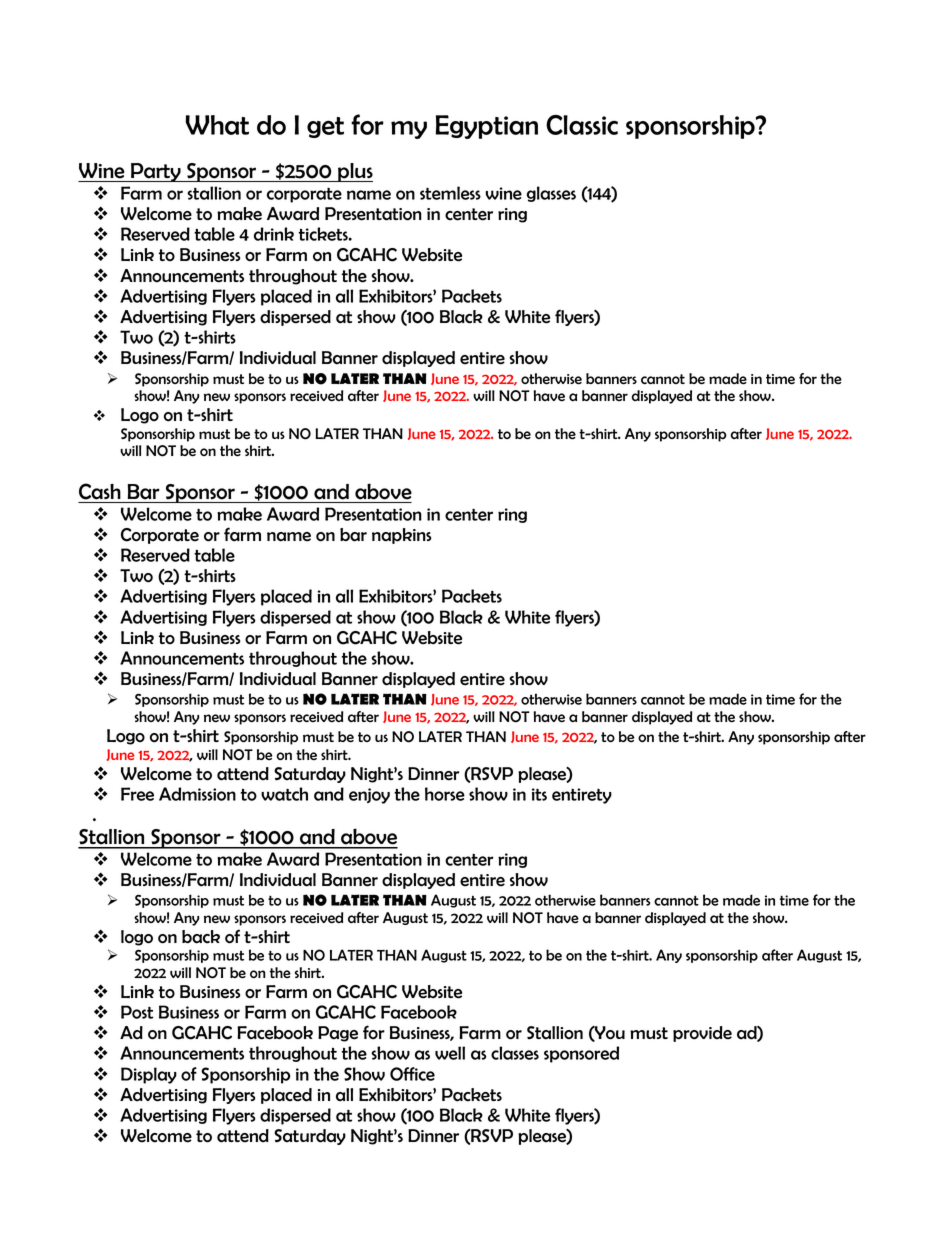  What do you see at coordinates (100, 491) in the screenshot?
I see `Cash` at bounding box center [100, 491].
